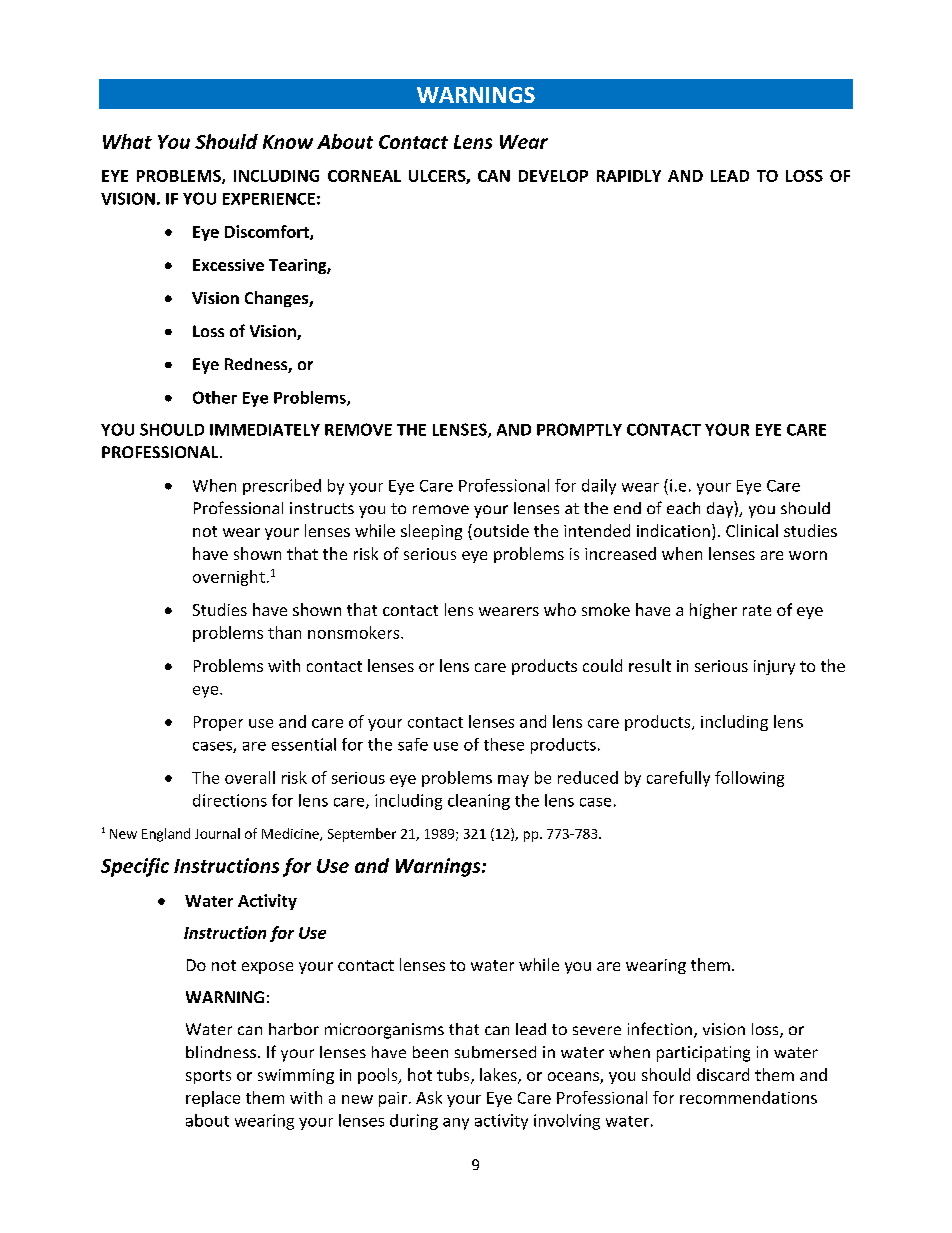  Describe the element at coordinates (215, 397) in the screenshot. I see `Other` at that location.
